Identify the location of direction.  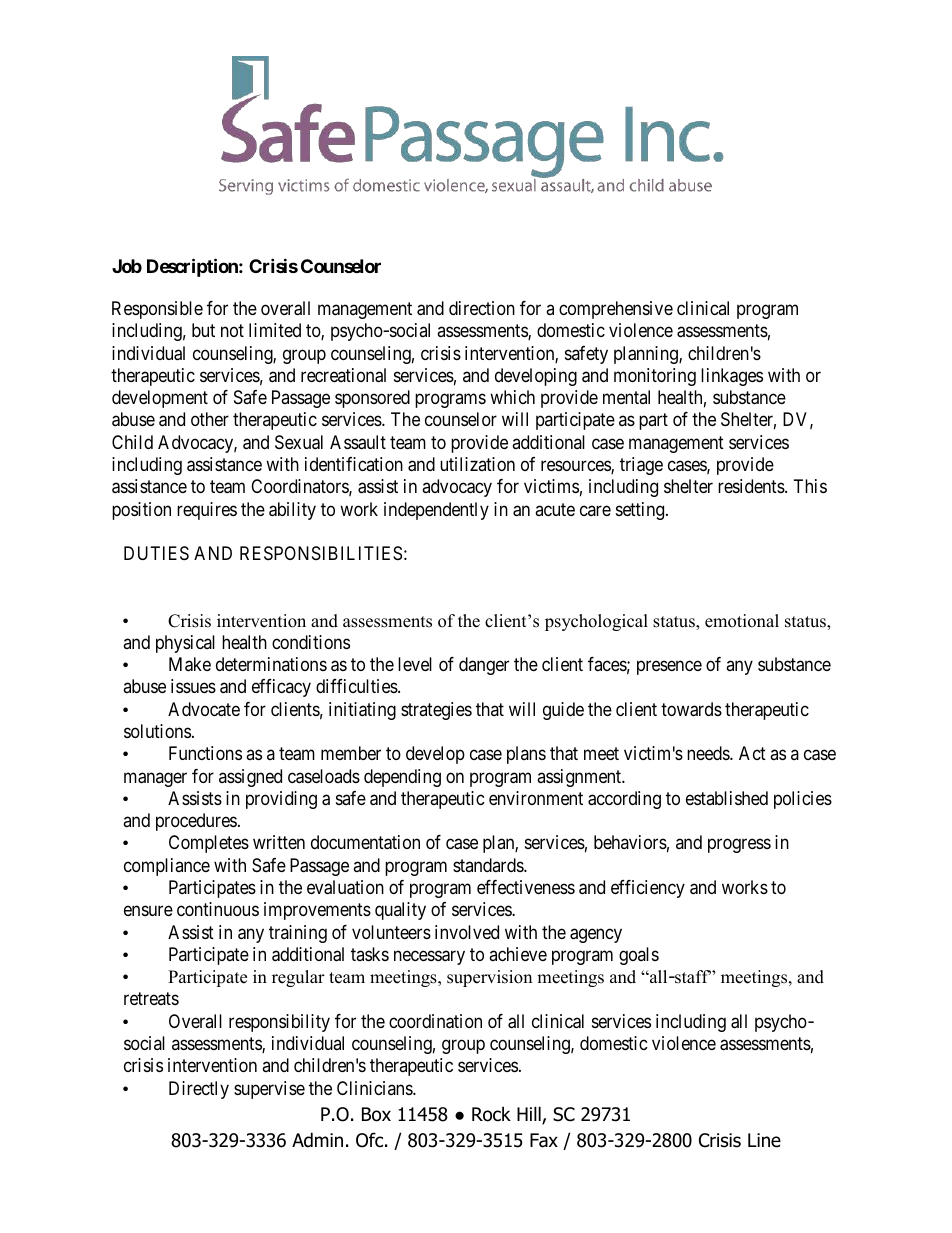
(482, 308).
